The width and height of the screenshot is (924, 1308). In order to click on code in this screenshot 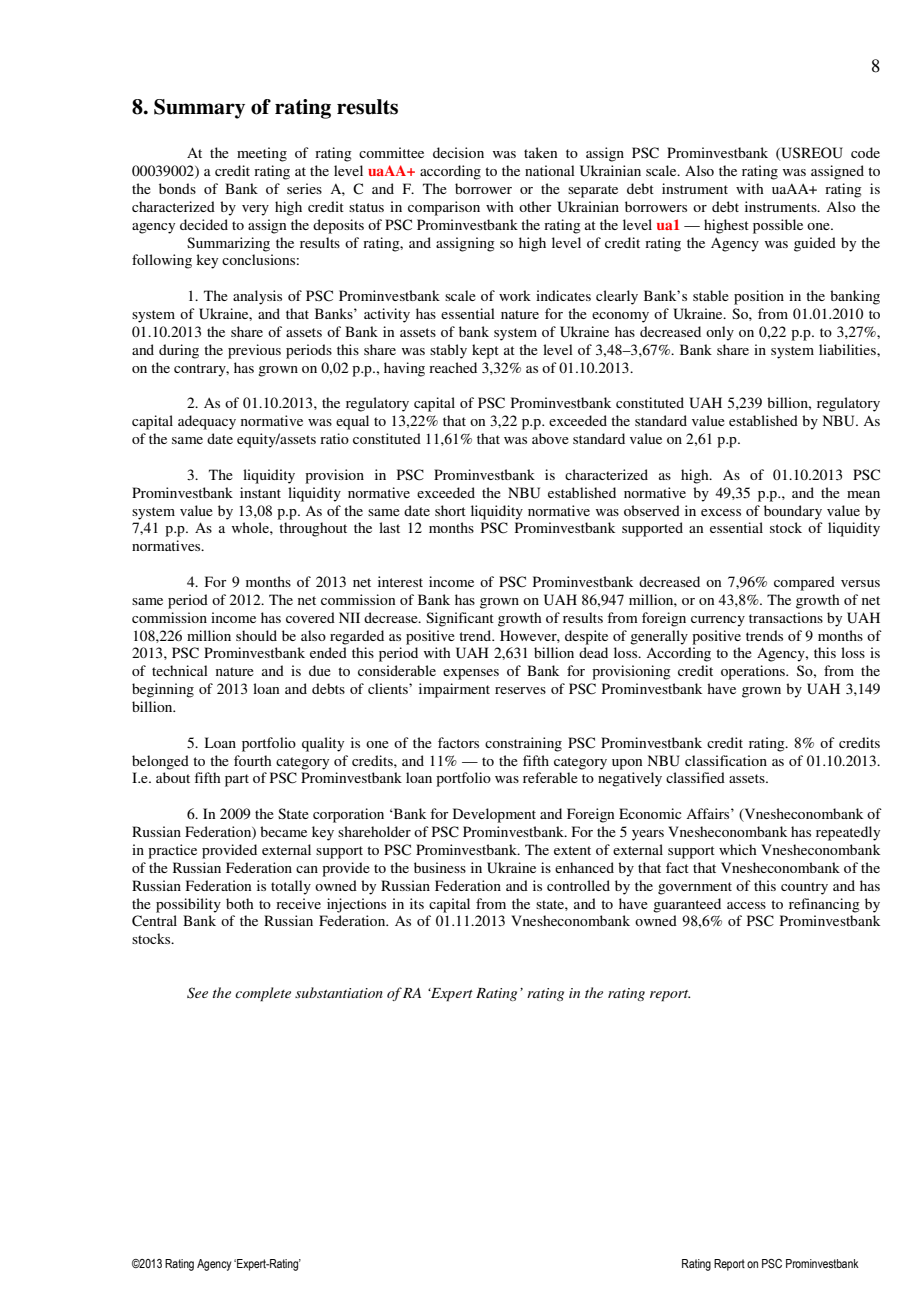, I will do `click(865, 152)`.
